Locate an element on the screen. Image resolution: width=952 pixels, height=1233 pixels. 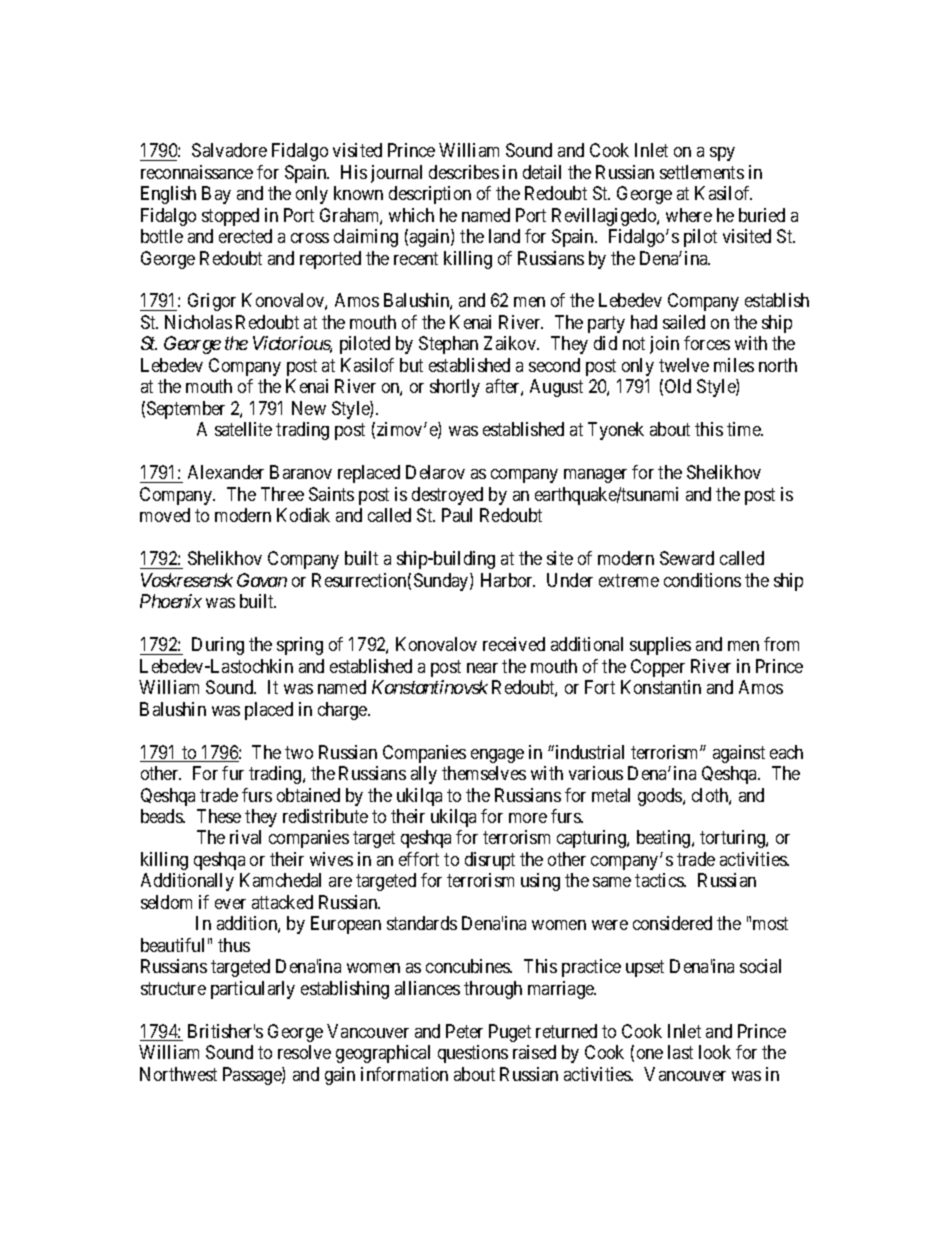
During is located at coordinates (218, 646).
